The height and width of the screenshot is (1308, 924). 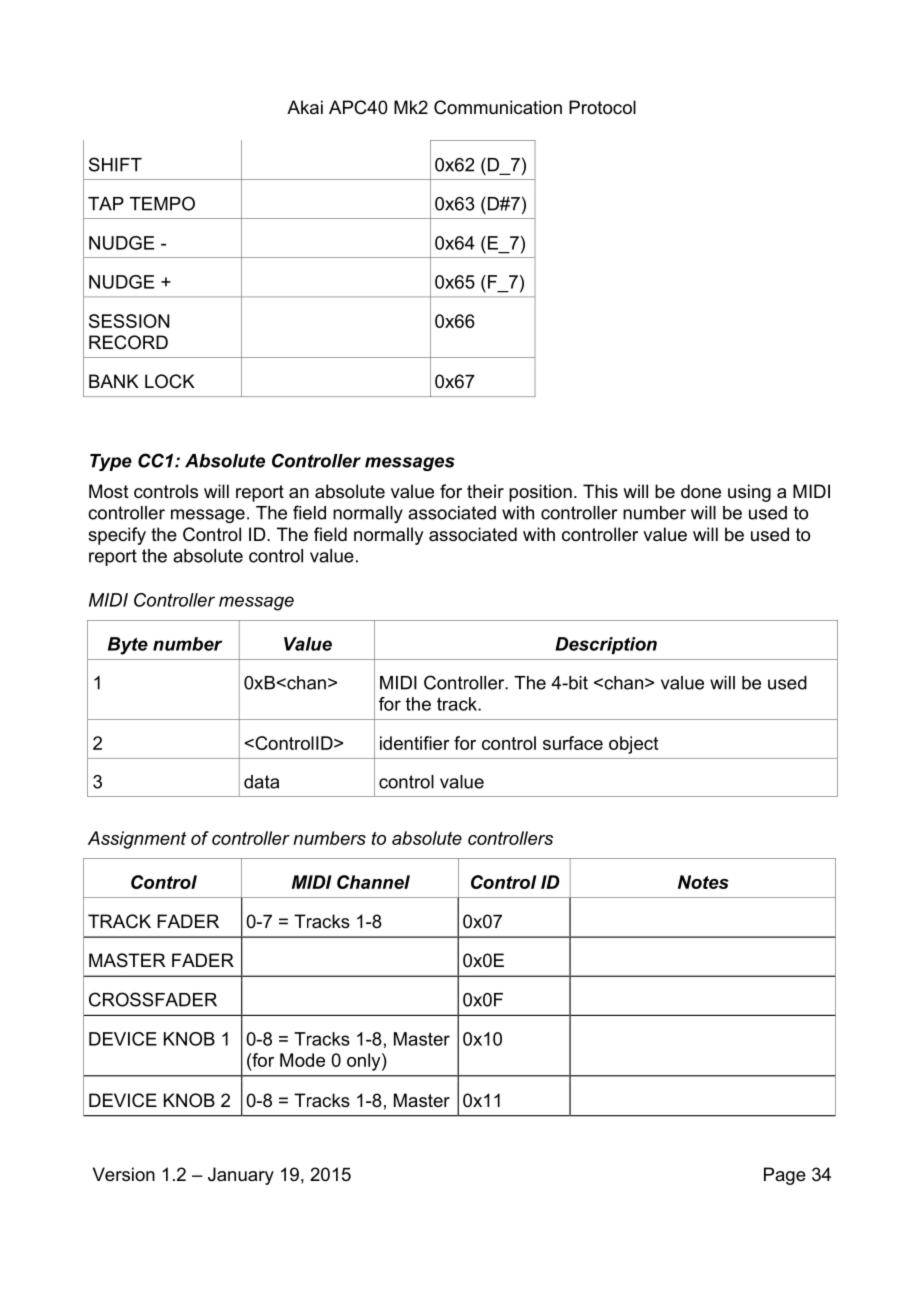 What do you see at coordinates (415, 743) in the screenshot?
I see `identifier` at bounding box center [415, 743].
